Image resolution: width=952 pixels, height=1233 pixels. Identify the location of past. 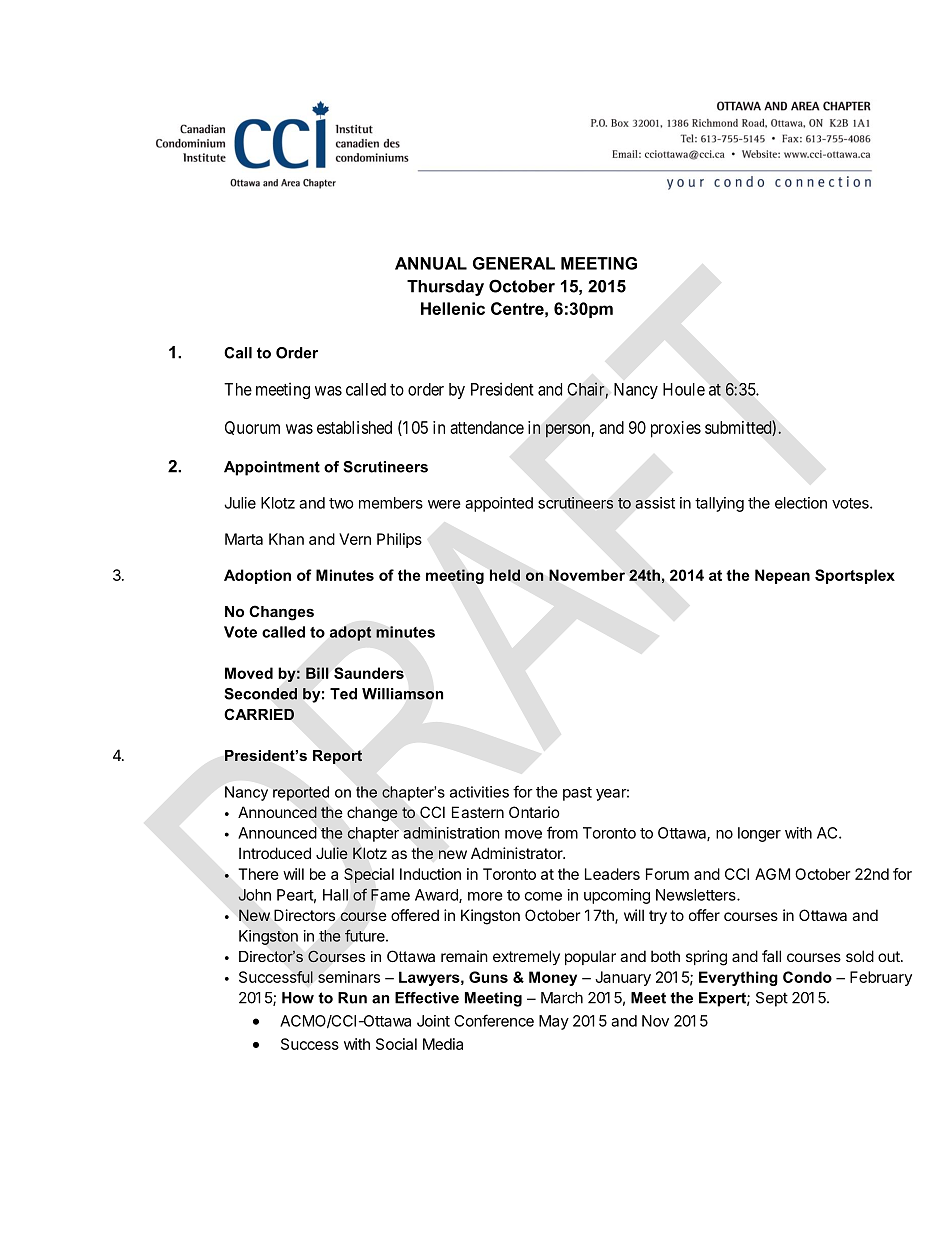
(577, 794).
